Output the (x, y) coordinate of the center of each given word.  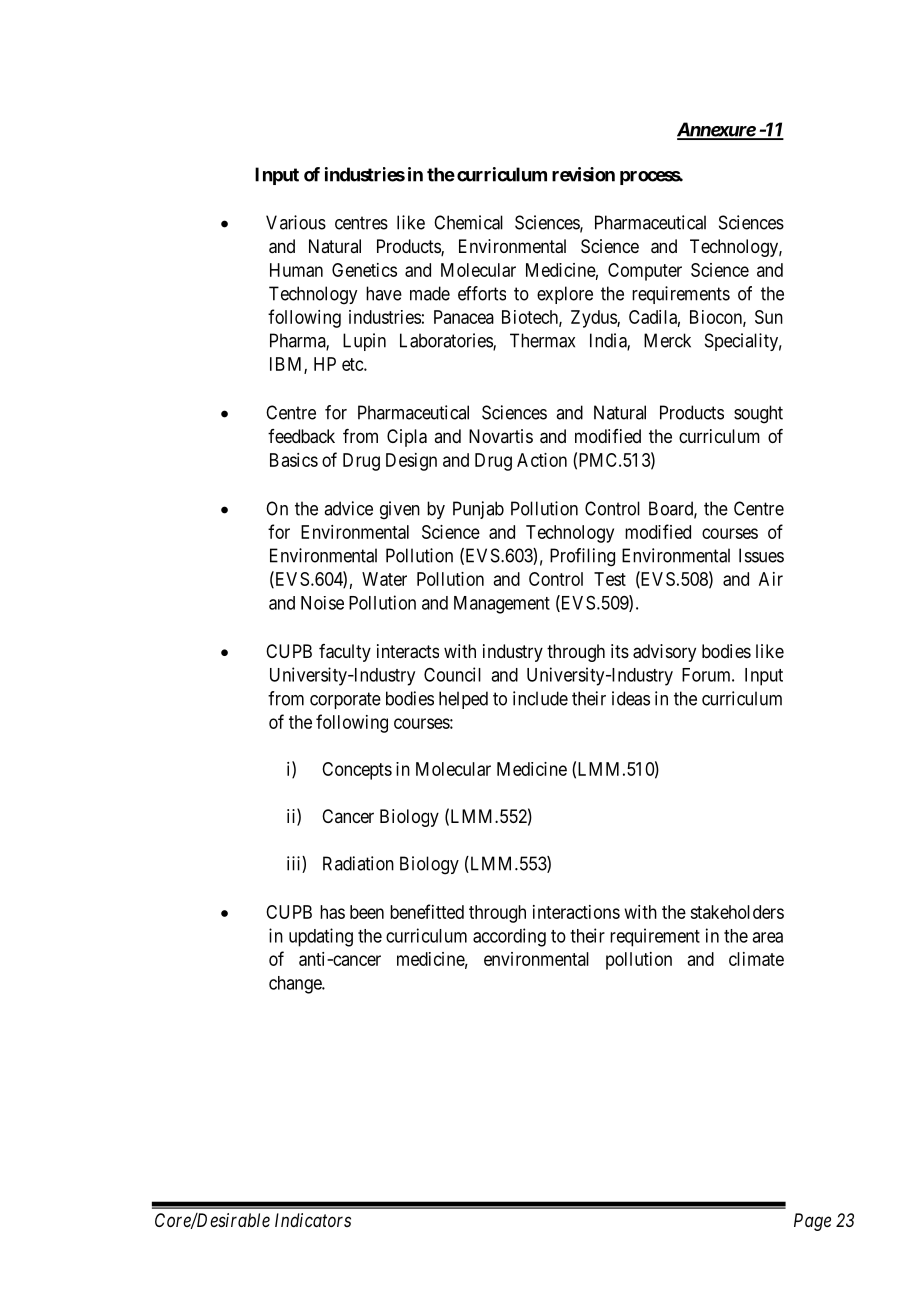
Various (296, 222)
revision (583, 174)
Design (411, 462)
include (540, 698)
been (367, 912)
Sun (769, 317)
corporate (345, 700)
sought (758, 414)
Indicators (313, 1220)
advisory (664, 653)
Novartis (501, 436)
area (767, 937)
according (509, 937)
